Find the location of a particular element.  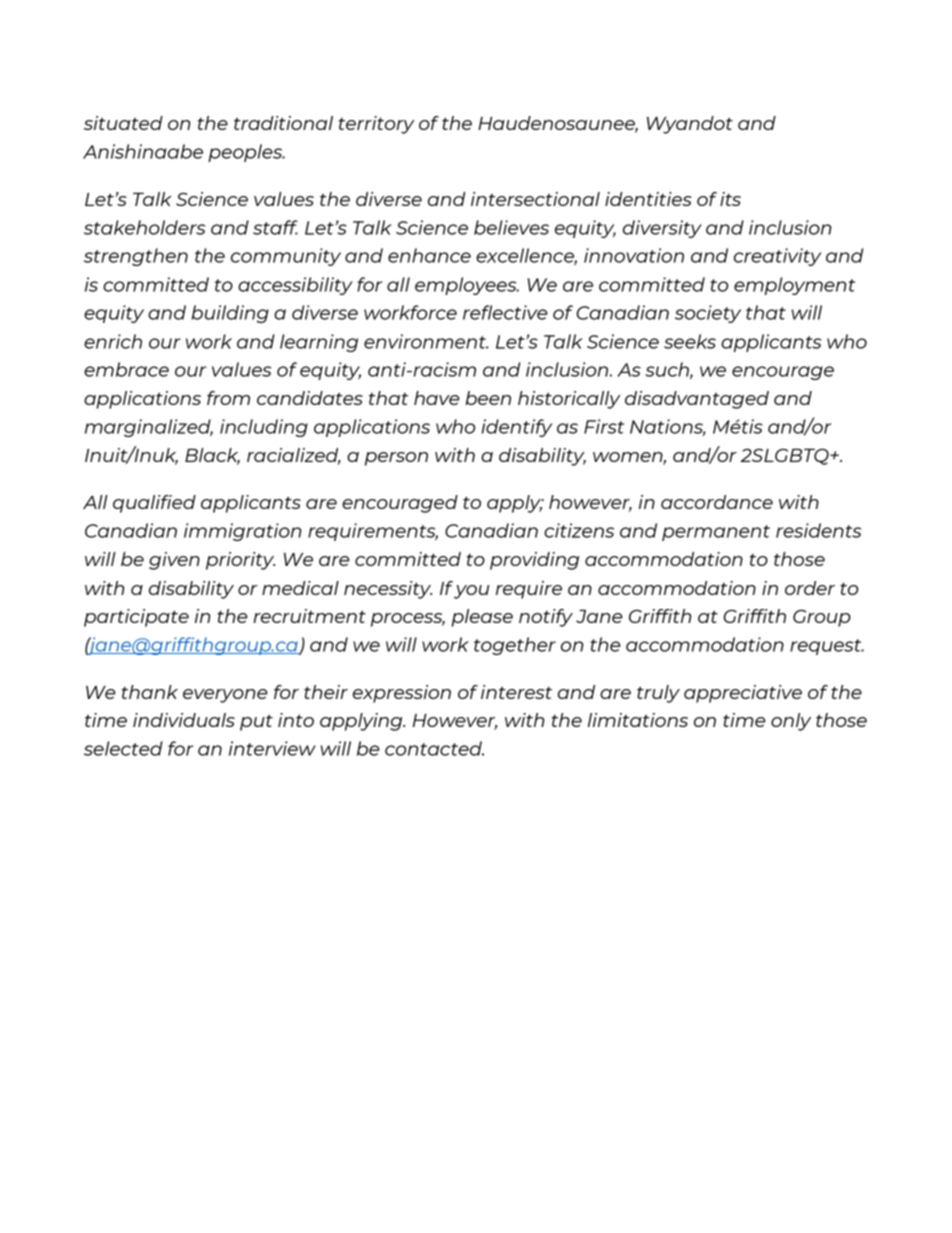

permanent is located at coordinates (716, 533).
